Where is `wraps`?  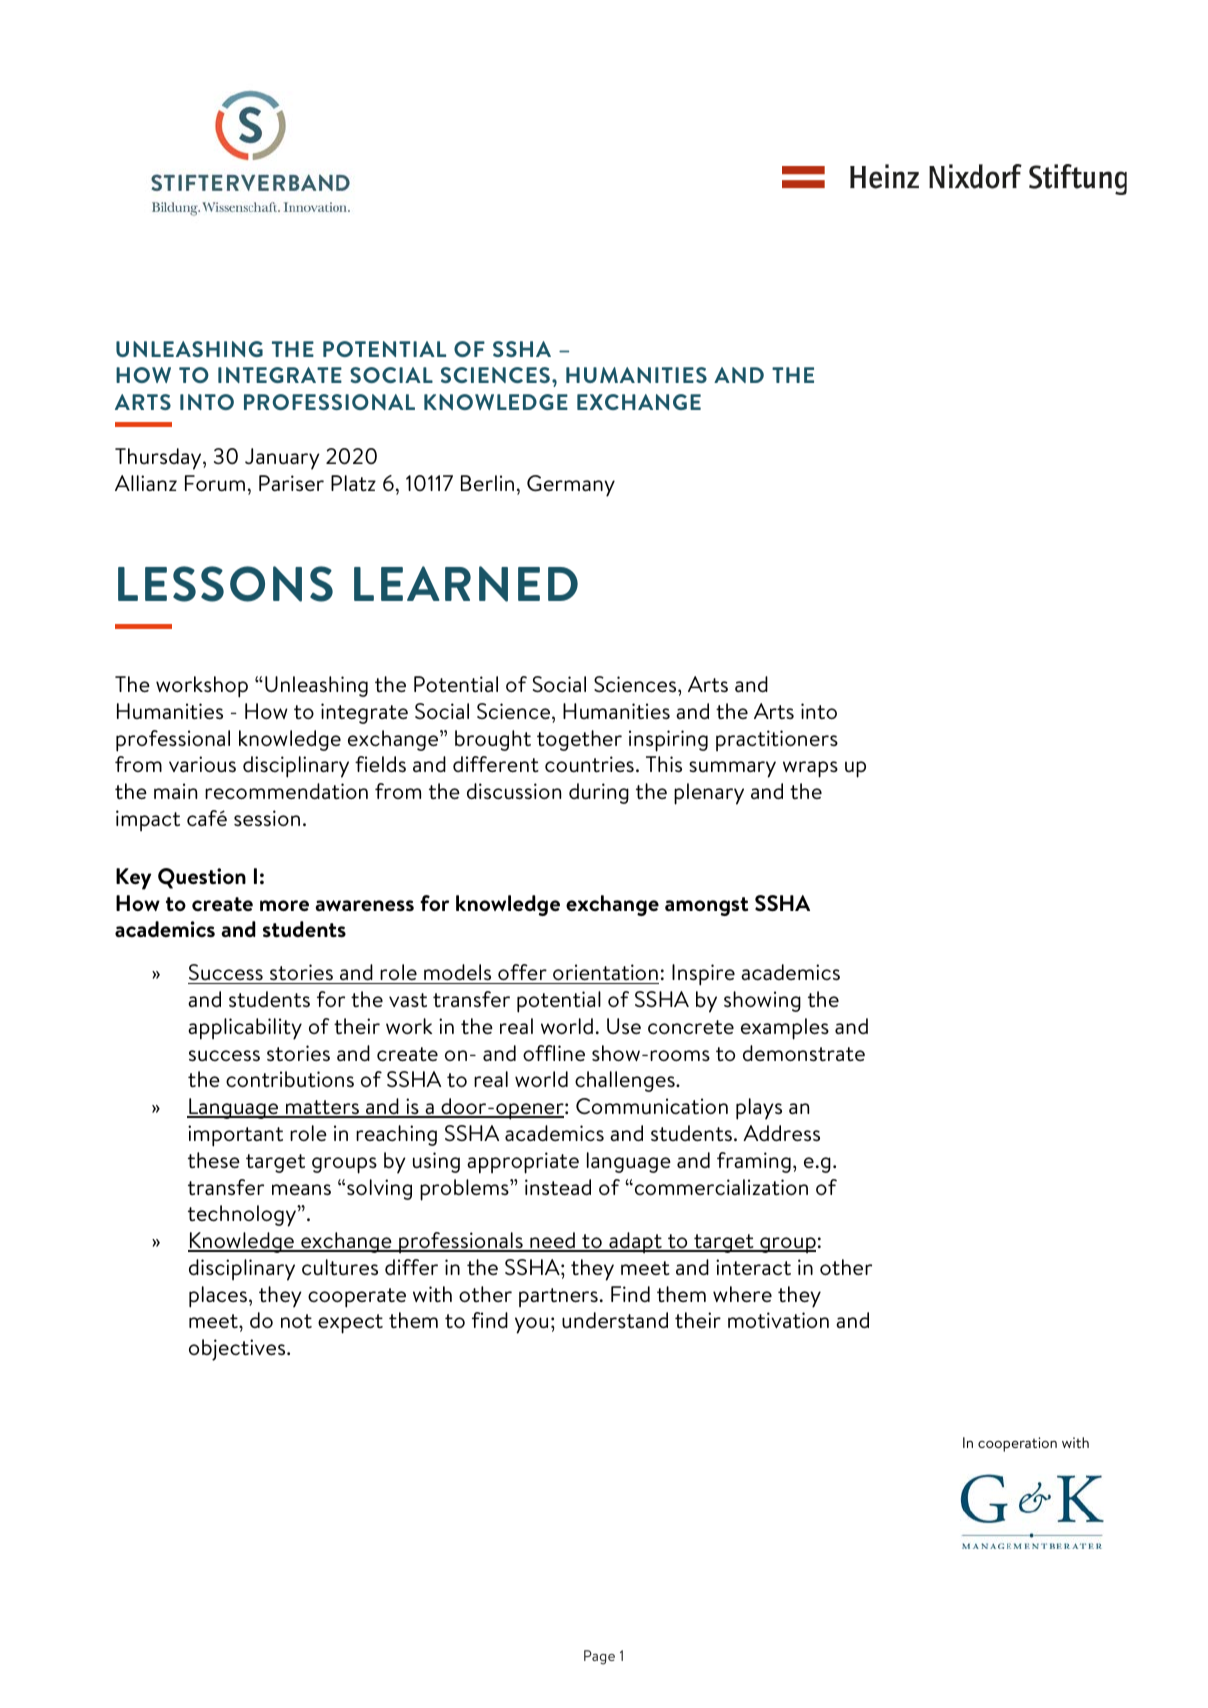
wraps is located at coordinates (810, 769).
